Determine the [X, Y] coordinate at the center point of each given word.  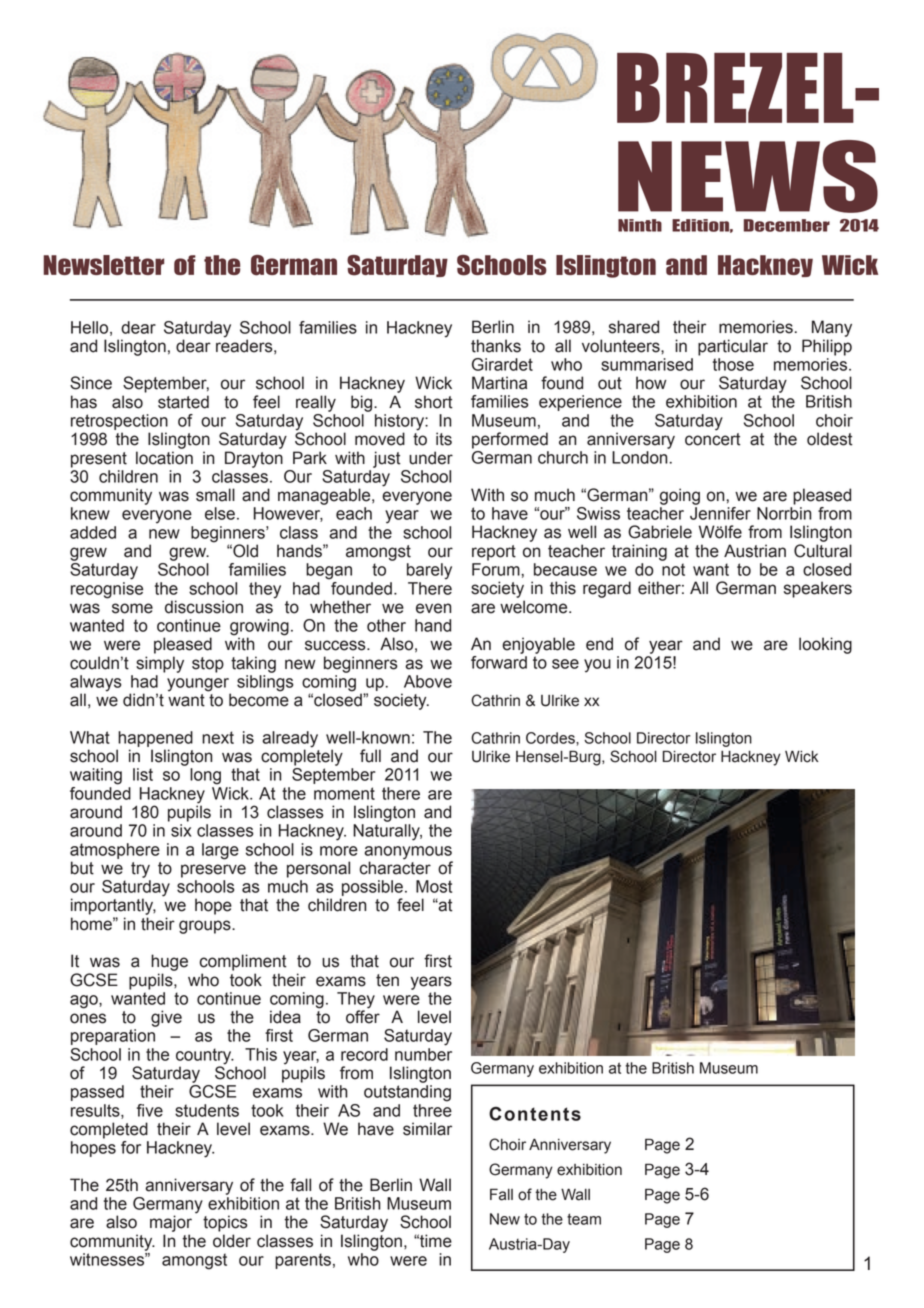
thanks [496, 346]
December [787, 225]
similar [427, 1129]
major [171, 1223]
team [584, 1219]
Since [91, 383]
